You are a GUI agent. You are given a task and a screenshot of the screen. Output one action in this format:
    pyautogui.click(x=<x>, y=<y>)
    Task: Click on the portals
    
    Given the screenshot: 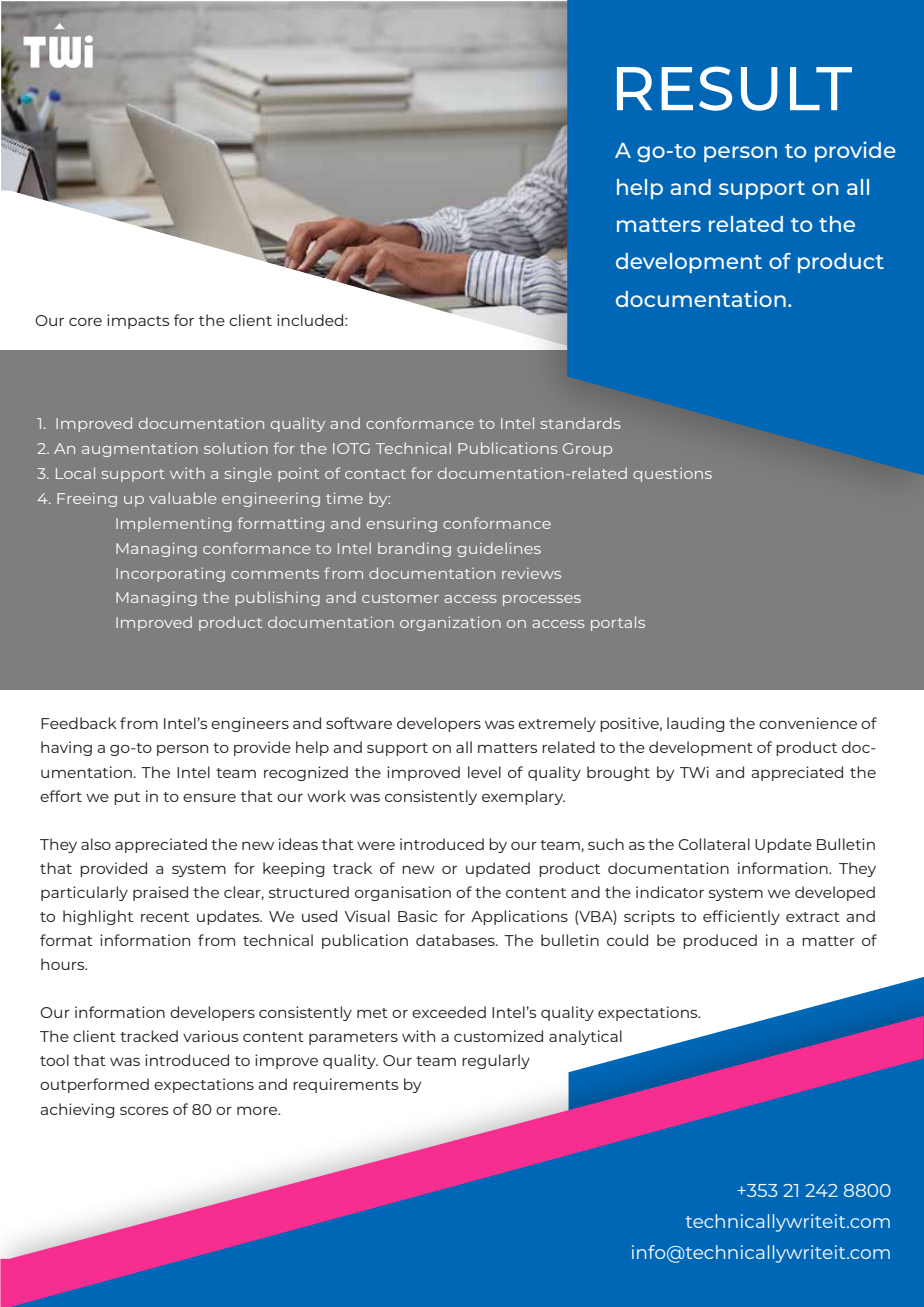 What is the action you would take?
    pyautogui.click(x=618, y=623)
